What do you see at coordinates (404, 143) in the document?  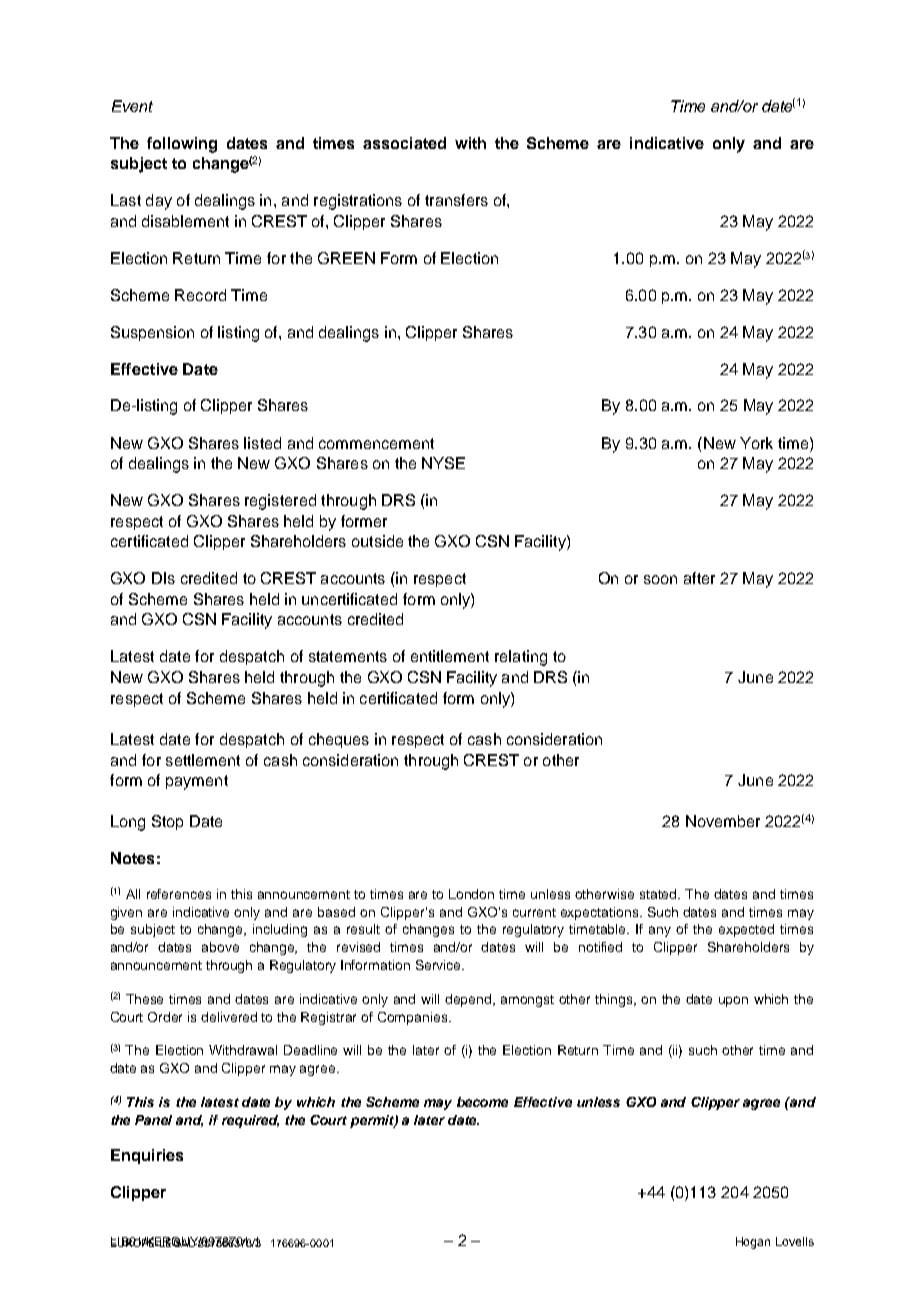 I see `associated` at bounding box center [404, 143].
